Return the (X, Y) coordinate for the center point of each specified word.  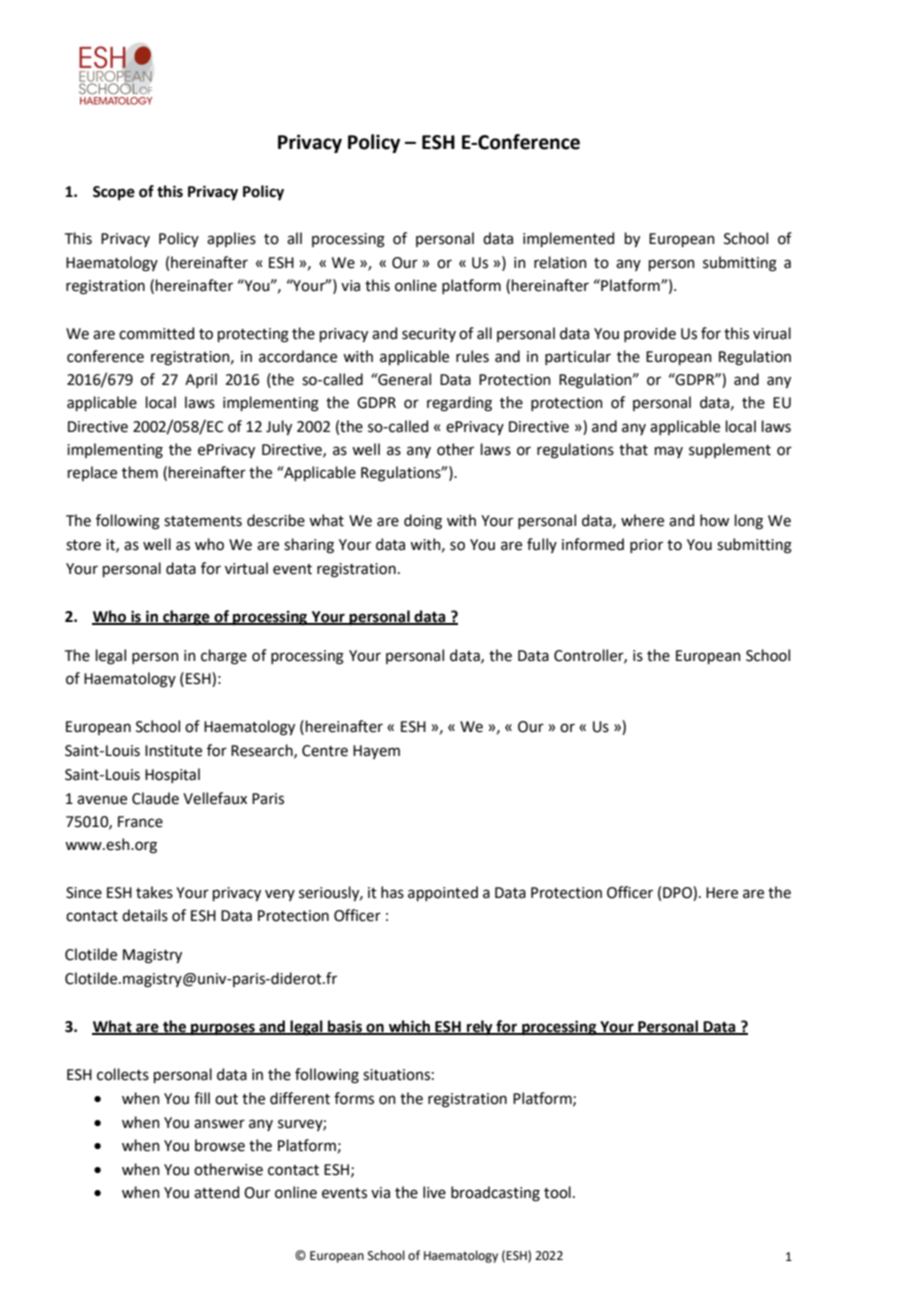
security (429, 335)
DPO (678, 893)
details (145, 915)
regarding (459, 404)
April (201, 380)
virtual (246, 568)
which (409, 1027)
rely (480, 1028)
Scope (114, 193)
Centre (325, 751)
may (669, 452)
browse (220, 1145)
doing (423, 522)
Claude (155, 798)
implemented (568, 239)
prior (646, 546)
